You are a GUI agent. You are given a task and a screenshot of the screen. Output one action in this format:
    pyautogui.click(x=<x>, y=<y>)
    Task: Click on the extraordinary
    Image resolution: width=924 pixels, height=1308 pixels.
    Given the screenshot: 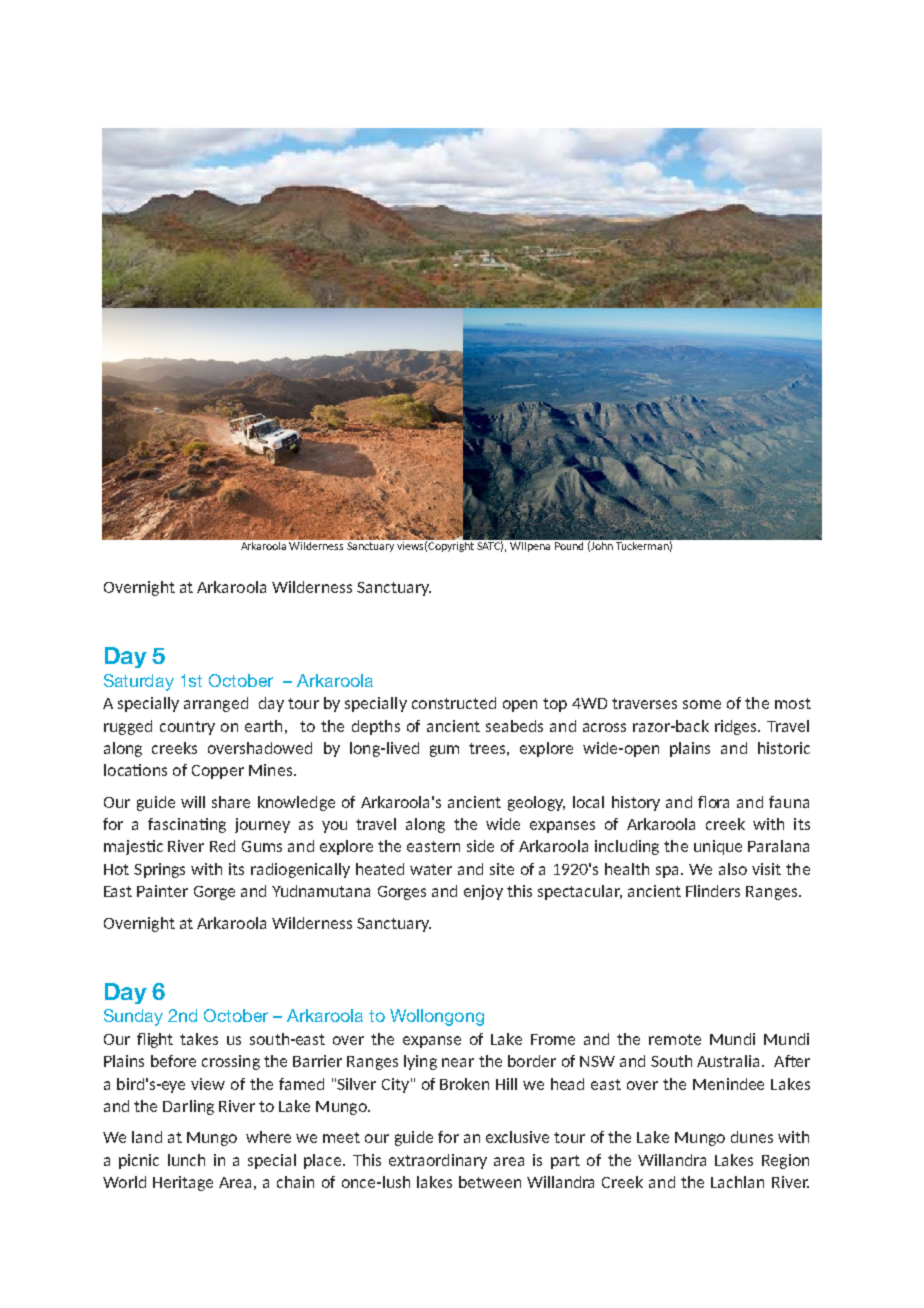 What is the action you would take?
    pyautogui.click(x=438, y=1161)
